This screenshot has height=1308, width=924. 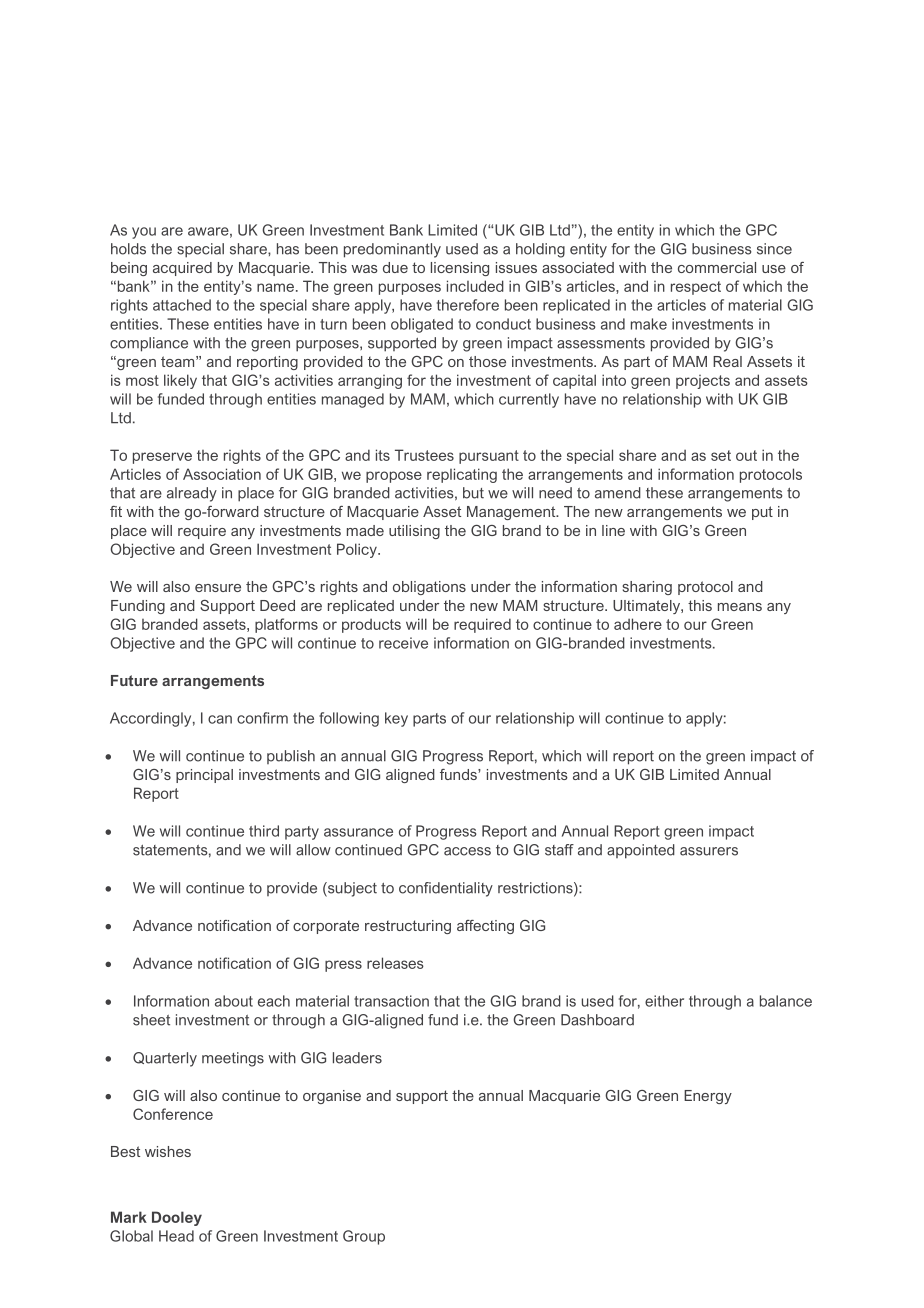 I want to click on key, so click(x=396, y=719).
